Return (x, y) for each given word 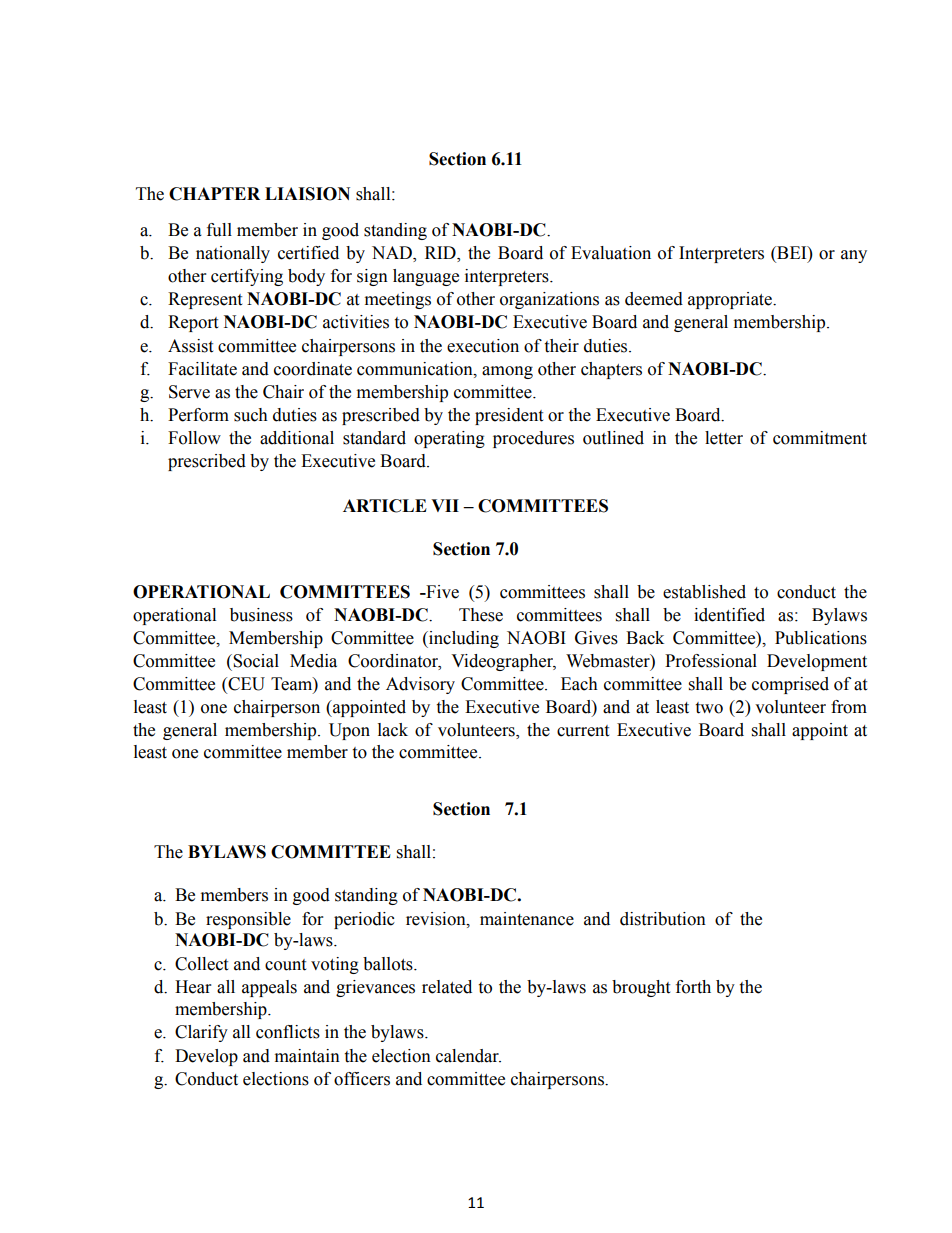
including (463, 639)
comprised (790, 685)
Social (255, 661)
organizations (549, 300)
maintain (307, 1056)
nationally (233, 254)
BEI (792, 252)
